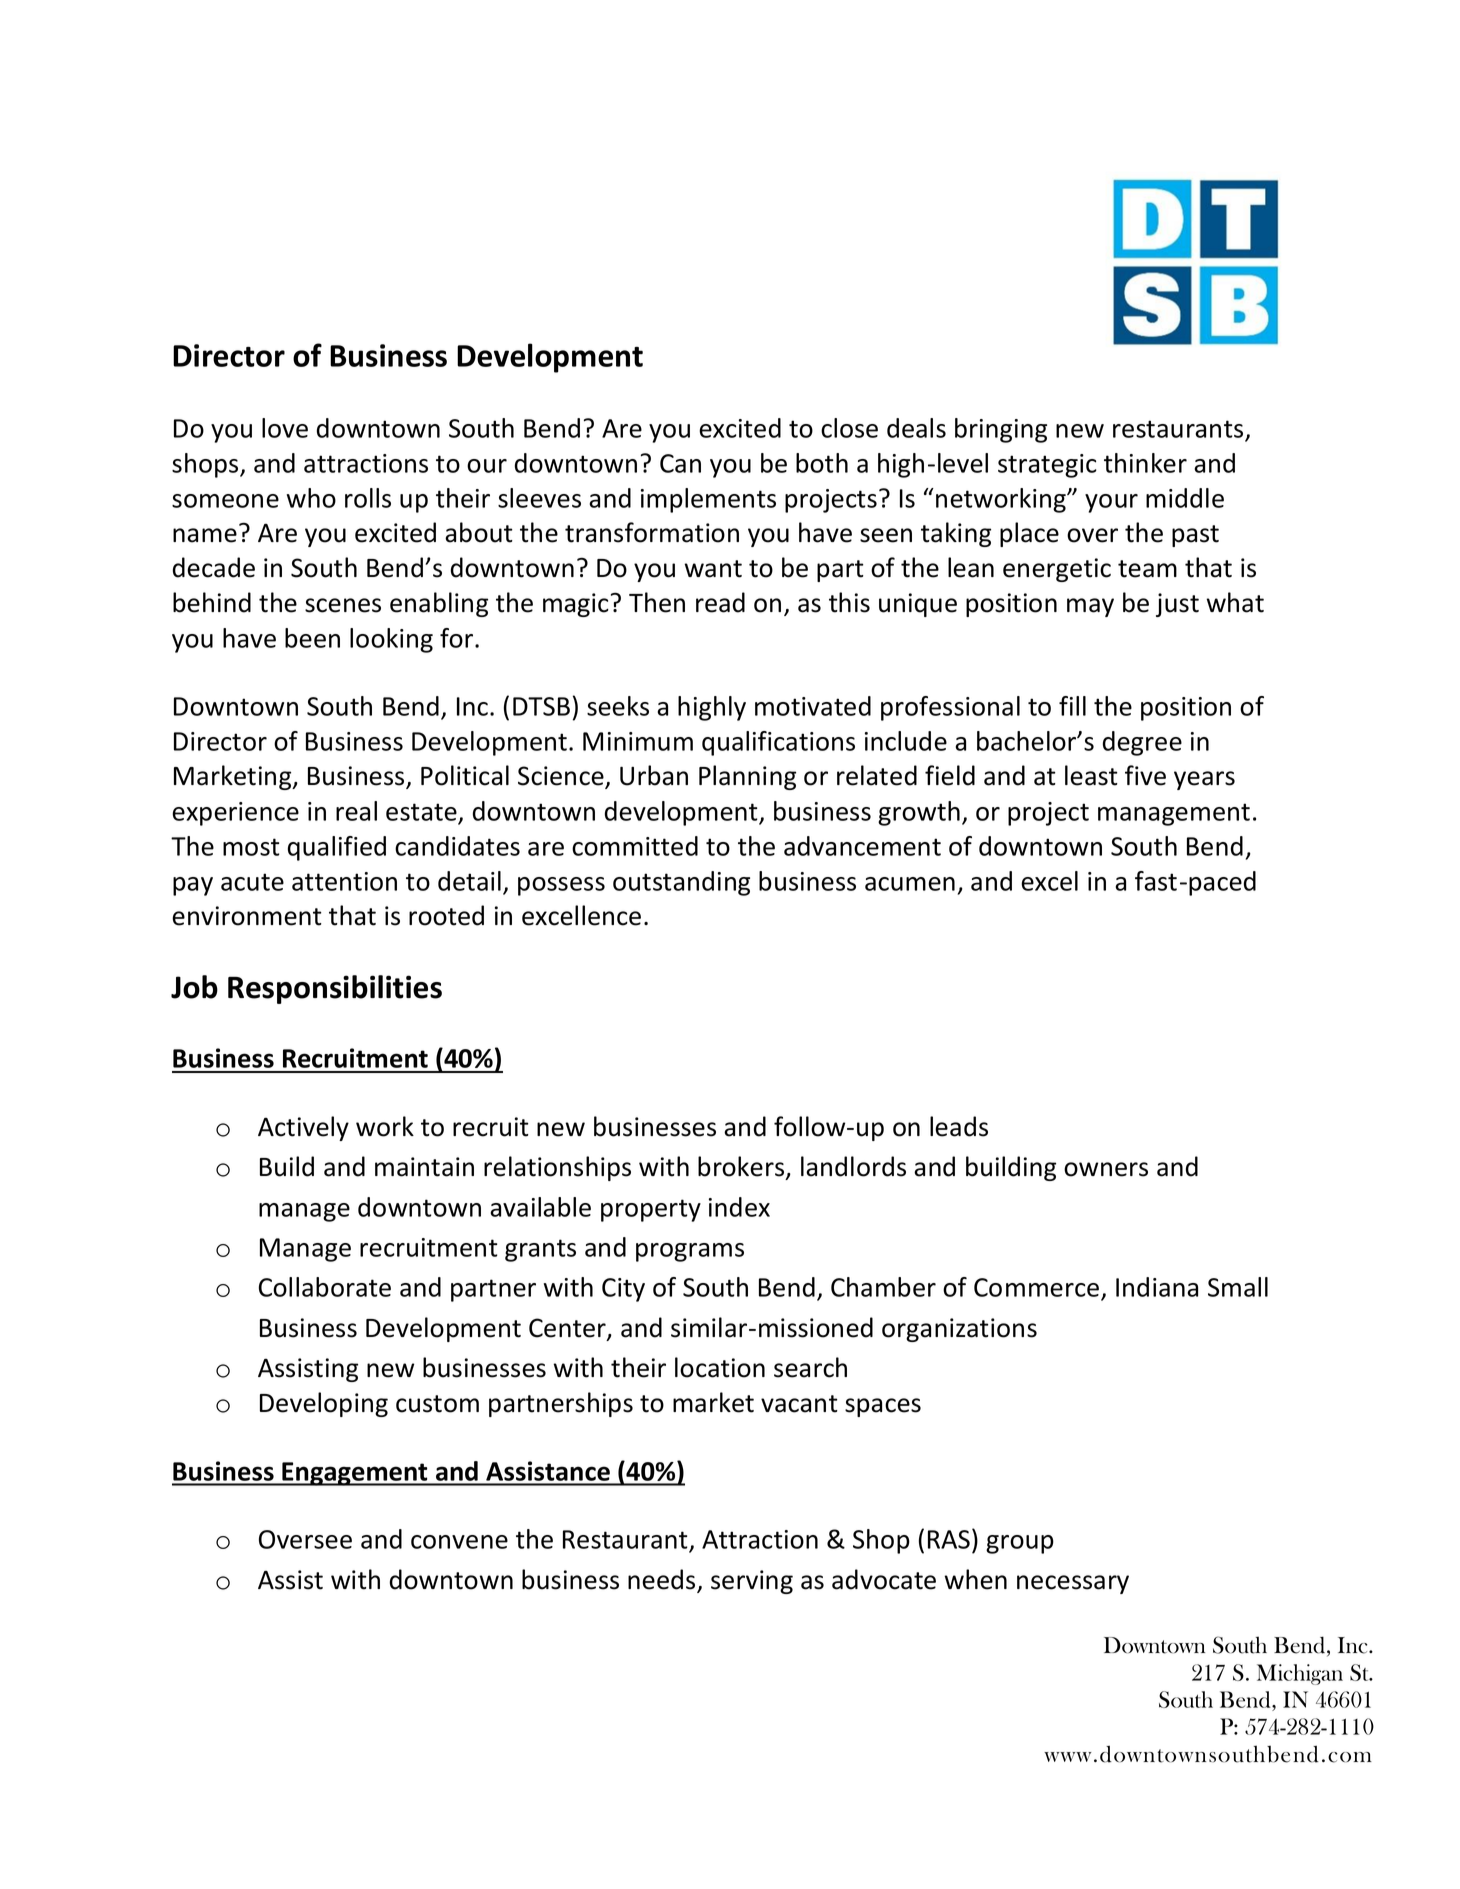  Describe the element at coordinates (747, 777) in the page. I see `Planning` at that location.
